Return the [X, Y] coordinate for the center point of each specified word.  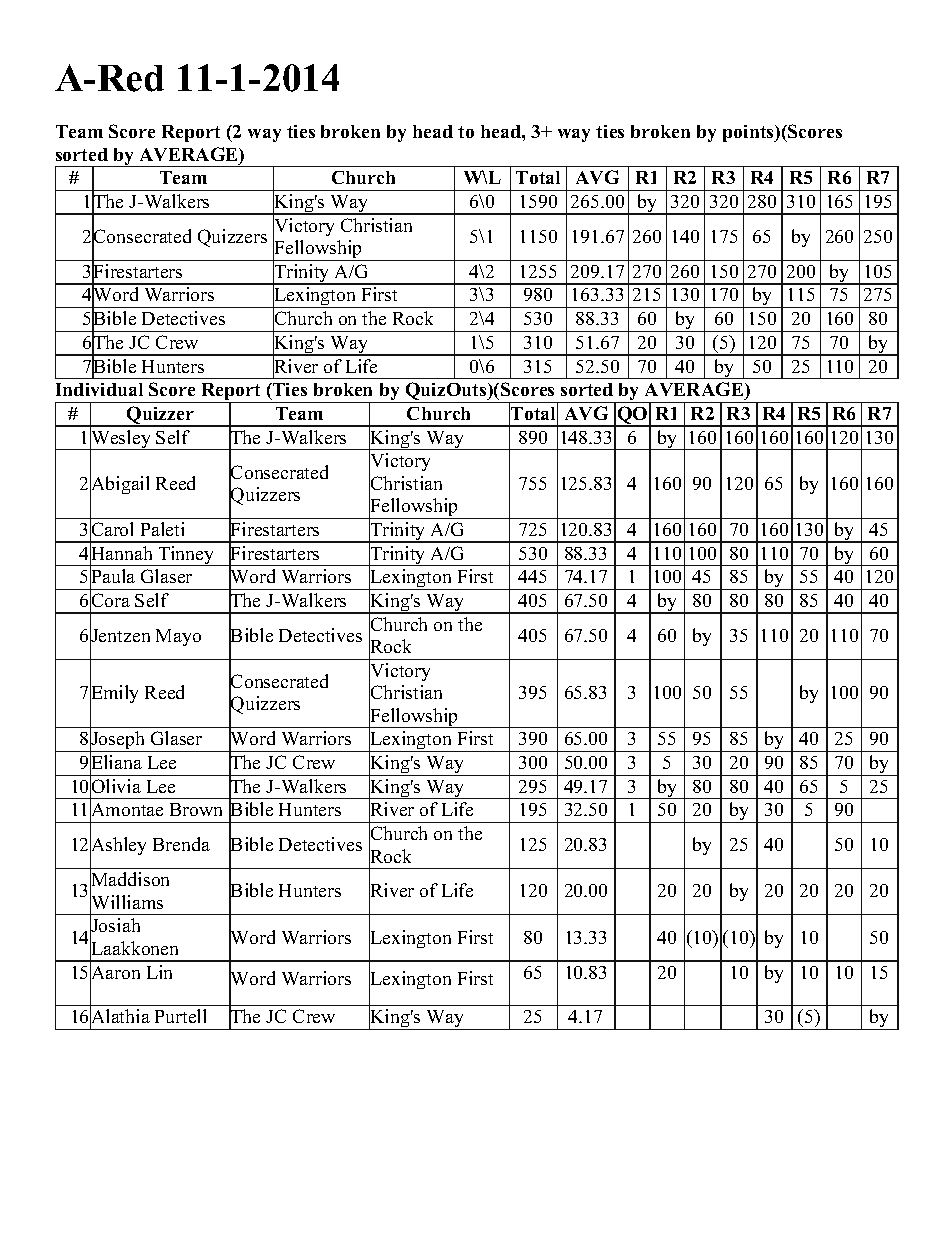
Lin [159, 972]
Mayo [178, 637]
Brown [196, 809]
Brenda [181, 844]
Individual [99, 389]
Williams [126, 902]
